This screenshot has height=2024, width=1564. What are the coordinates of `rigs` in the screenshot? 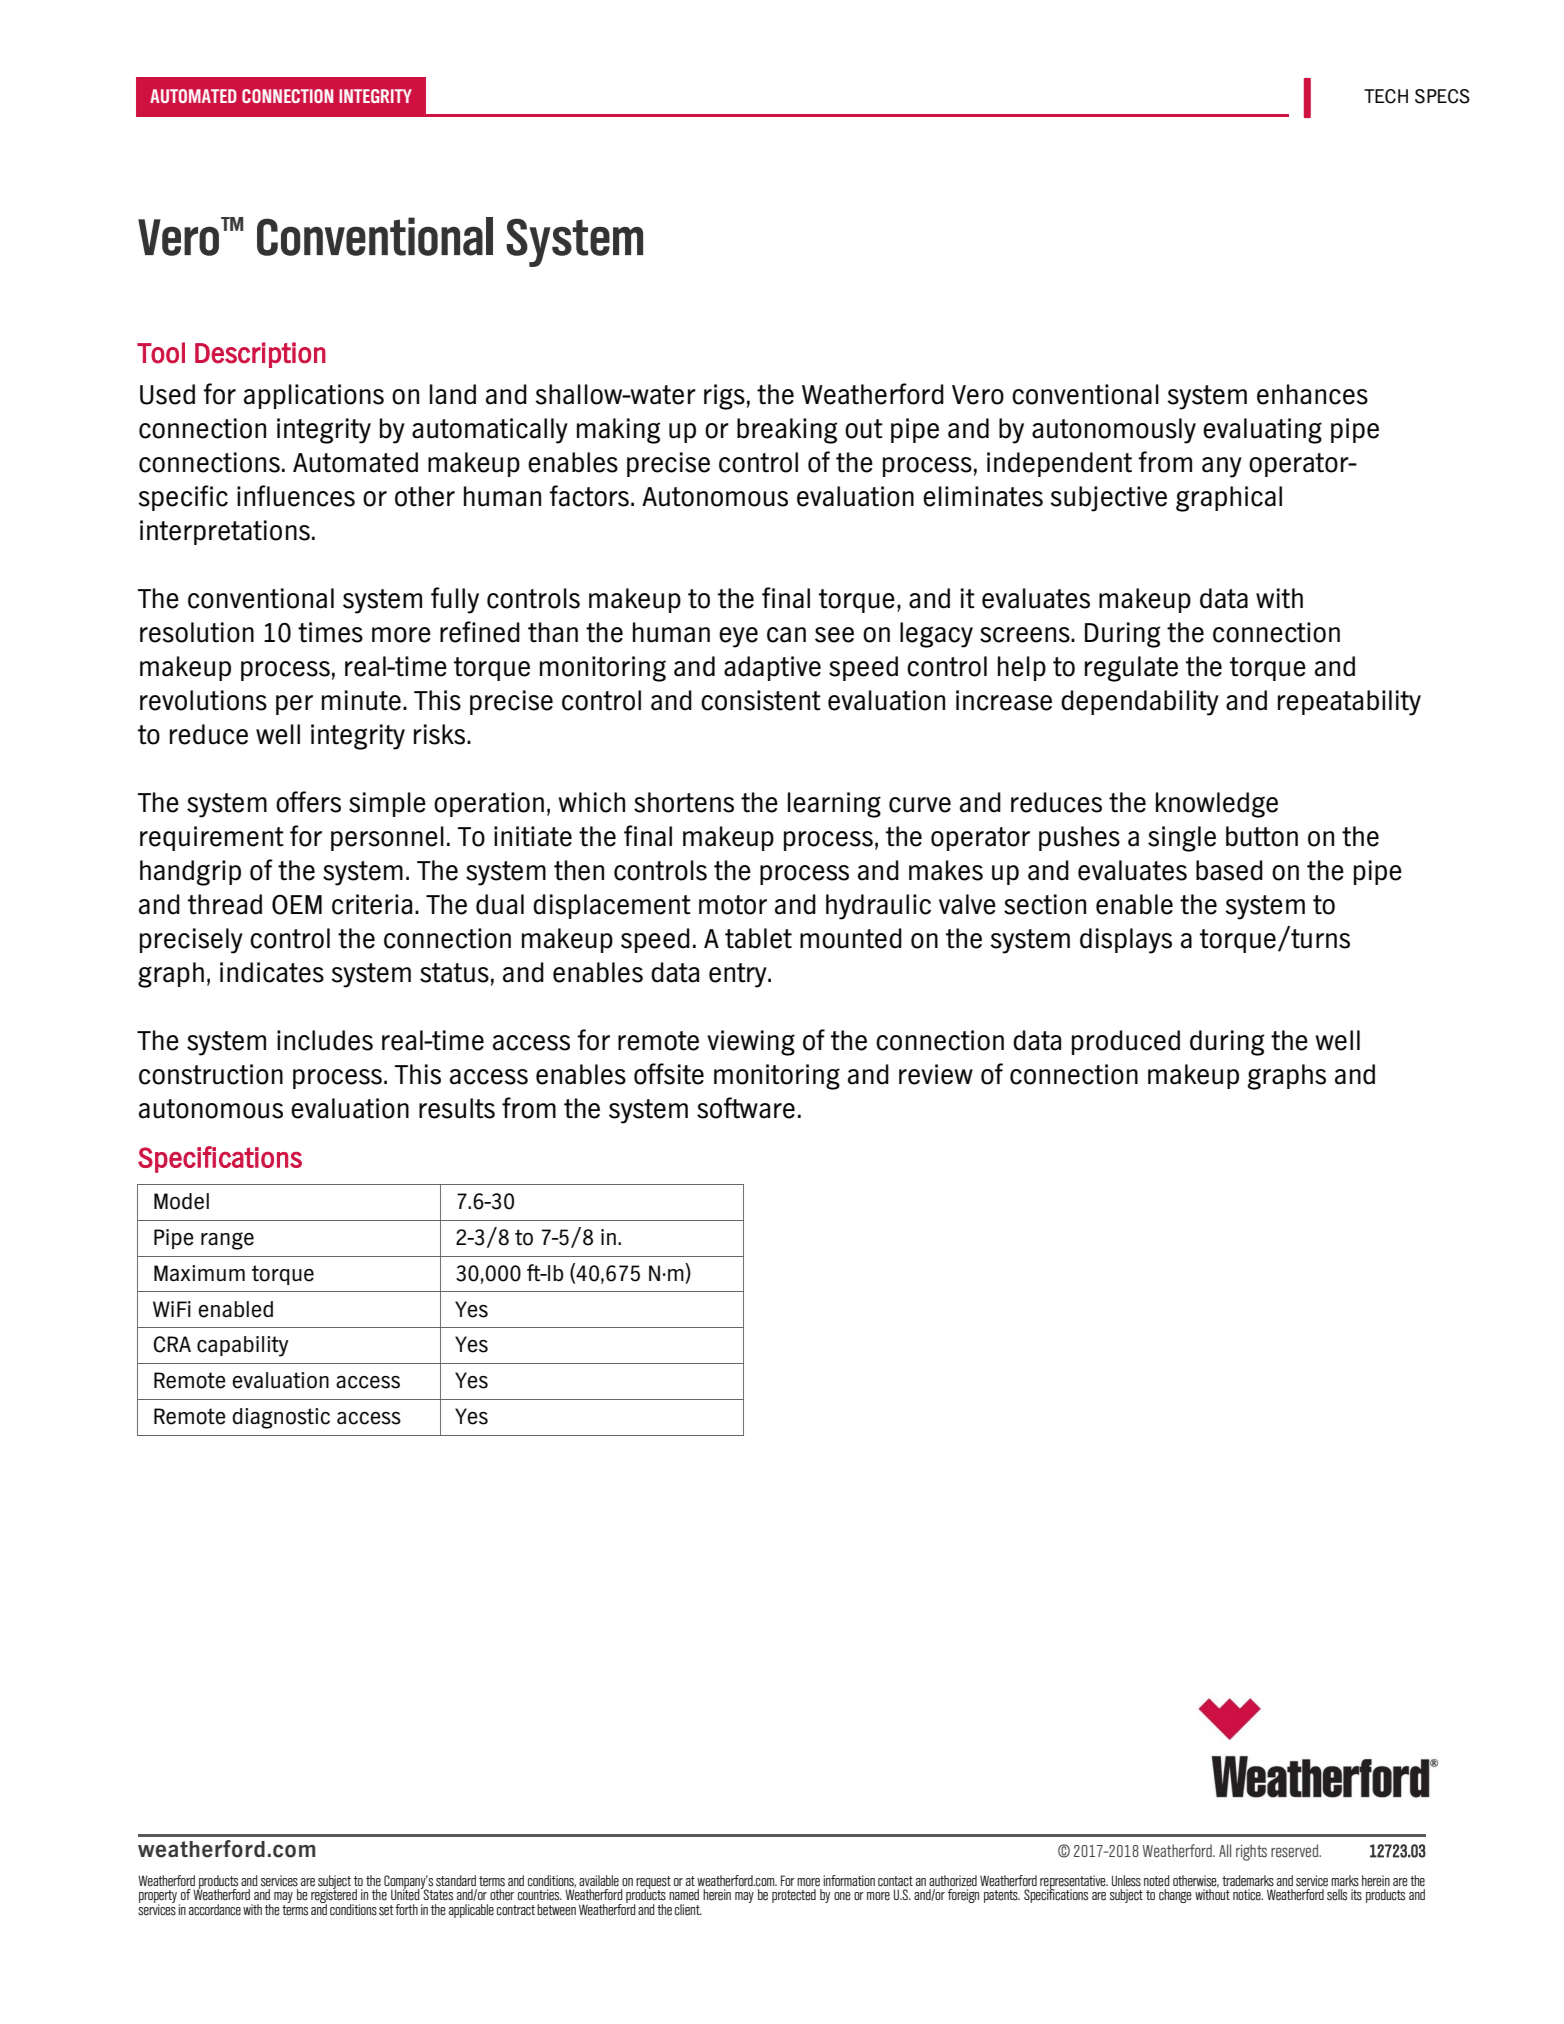 It's located at (724, 397).
